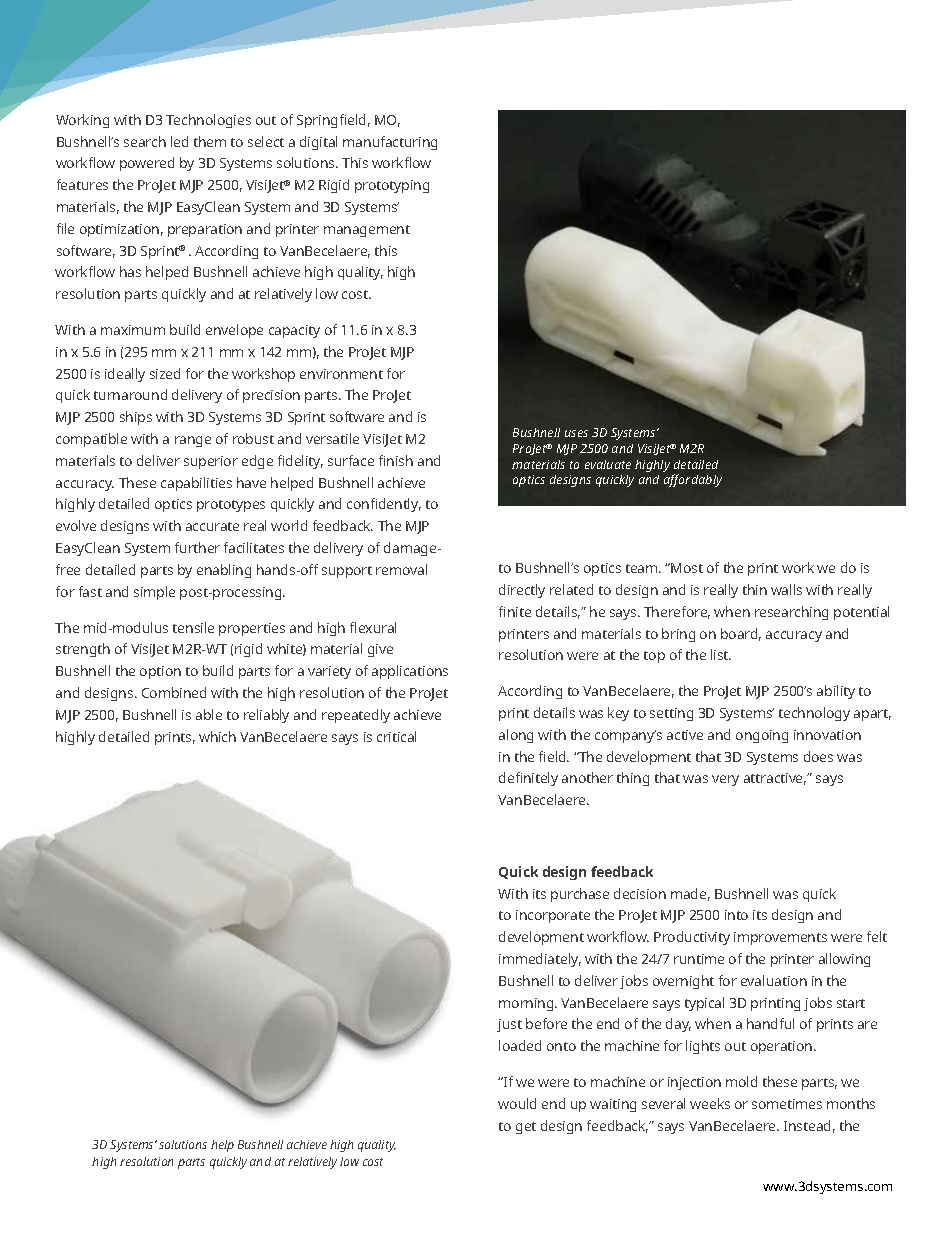 The height and width of the document is (1233, 952). Describe the element at coordinates (516, 736) in the document. I see `along` at that location.
